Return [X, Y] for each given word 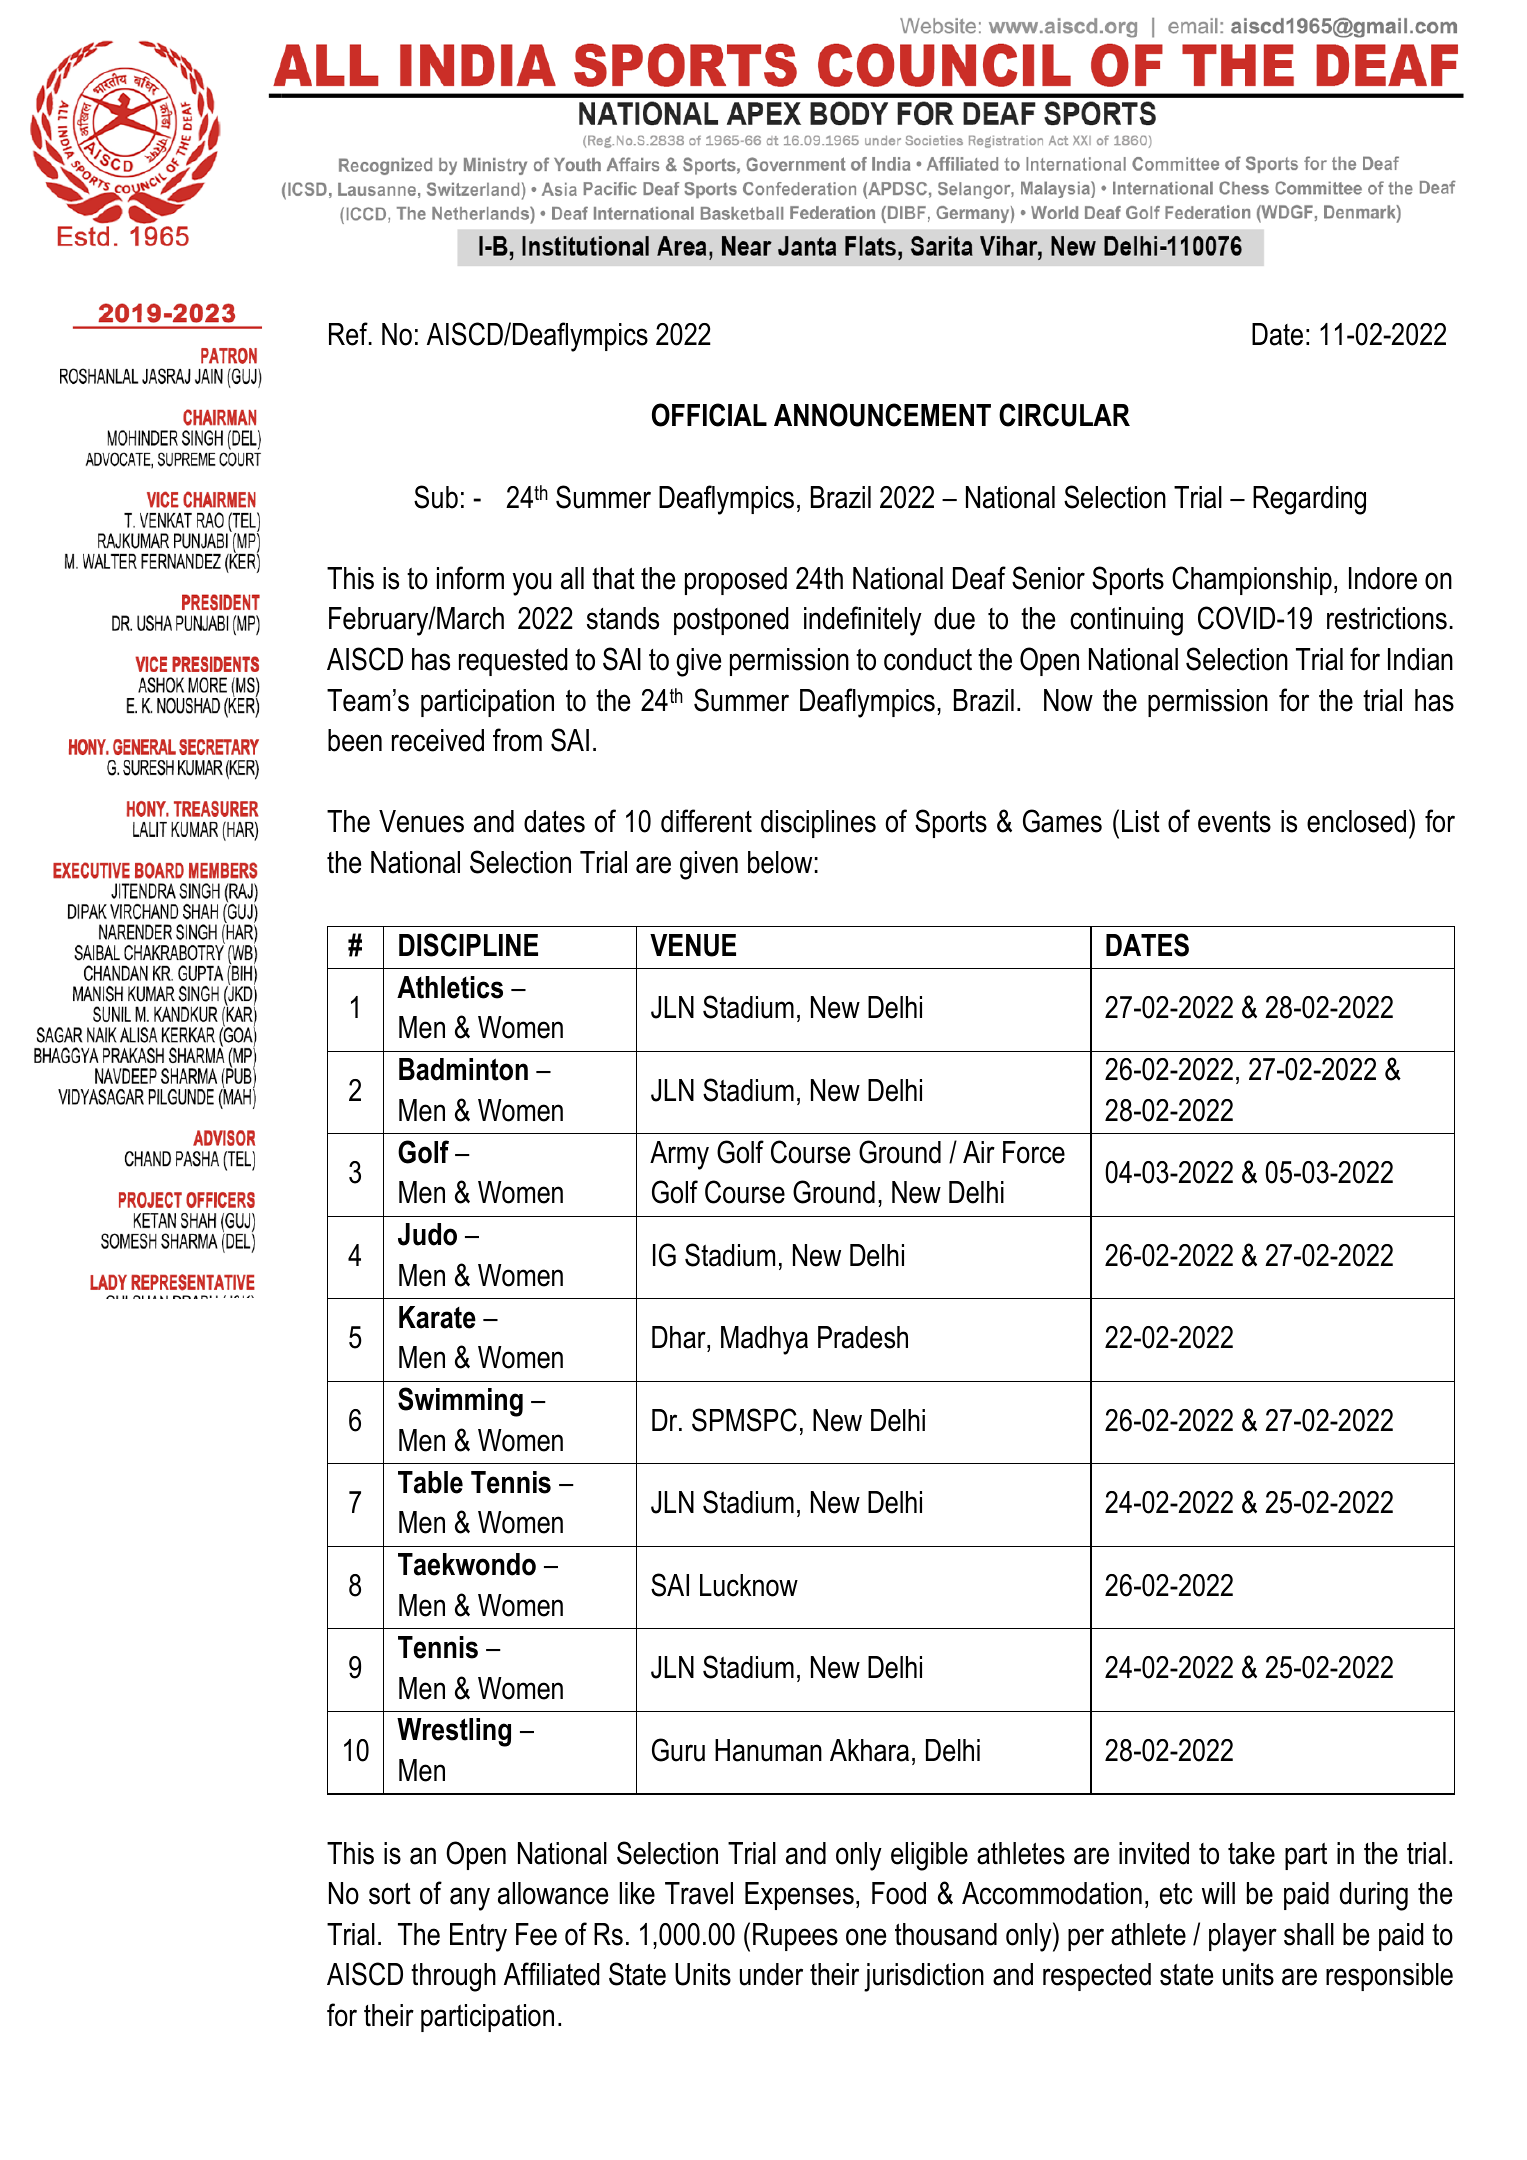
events [1234, 822]
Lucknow [749, 1585]
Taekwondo [467, 1564]
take [1251, 1853]
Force [1034, 1152]
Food [899, 1893]
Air [979, 1152]
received [438, 740]
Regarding [1309, 500]
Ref [349, 334]
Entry [478, 1937]
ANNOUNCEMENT [882, 415]
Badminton [463, 1069]
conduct [928, 659]
